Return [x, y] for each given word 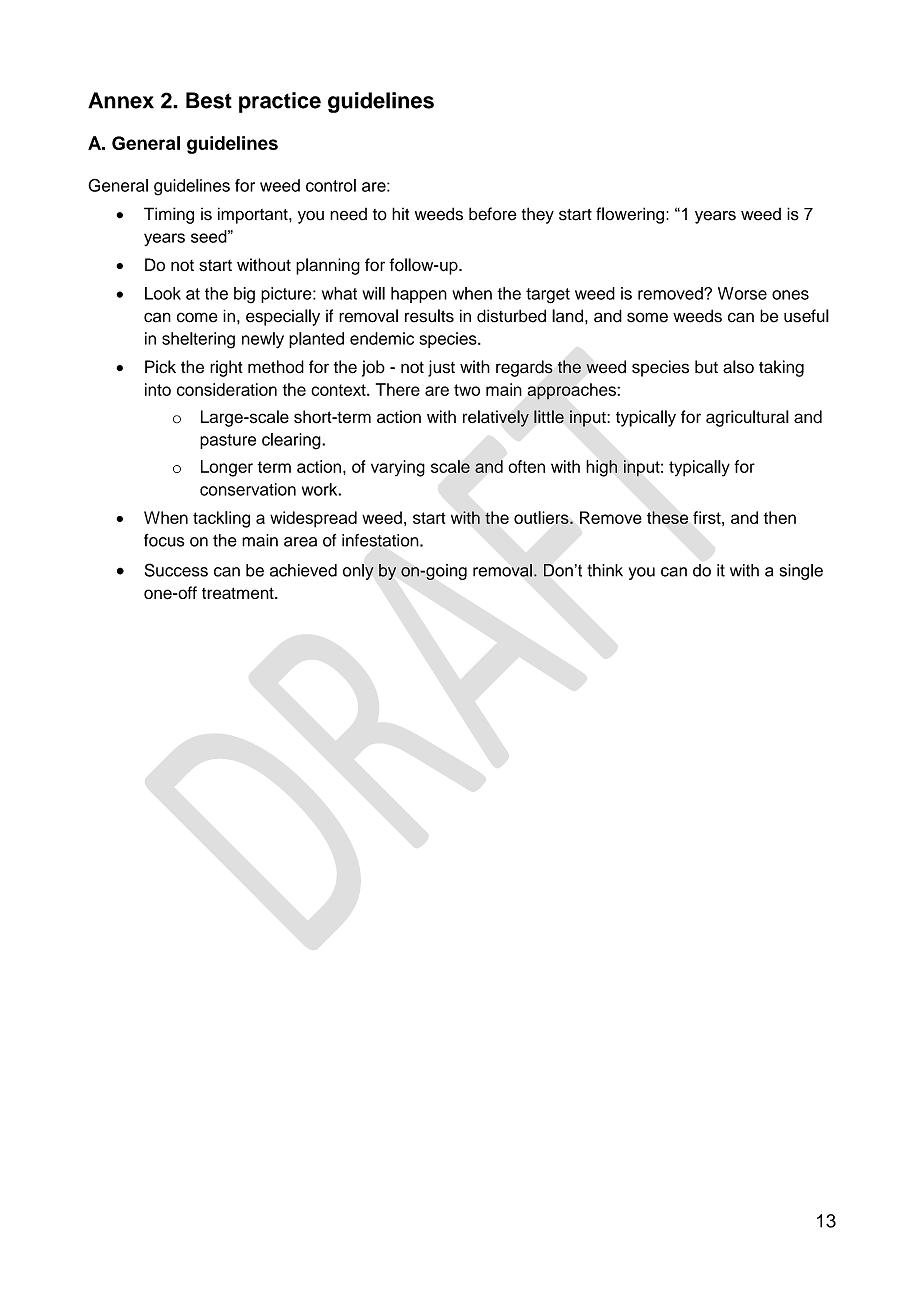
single [801, 572]
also [738, 367]
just [441, 368]
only [358, 572]
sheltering [198, 340]
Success [176, 570]
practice [280, 102]
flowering [630, 215]
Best [209, 100]
